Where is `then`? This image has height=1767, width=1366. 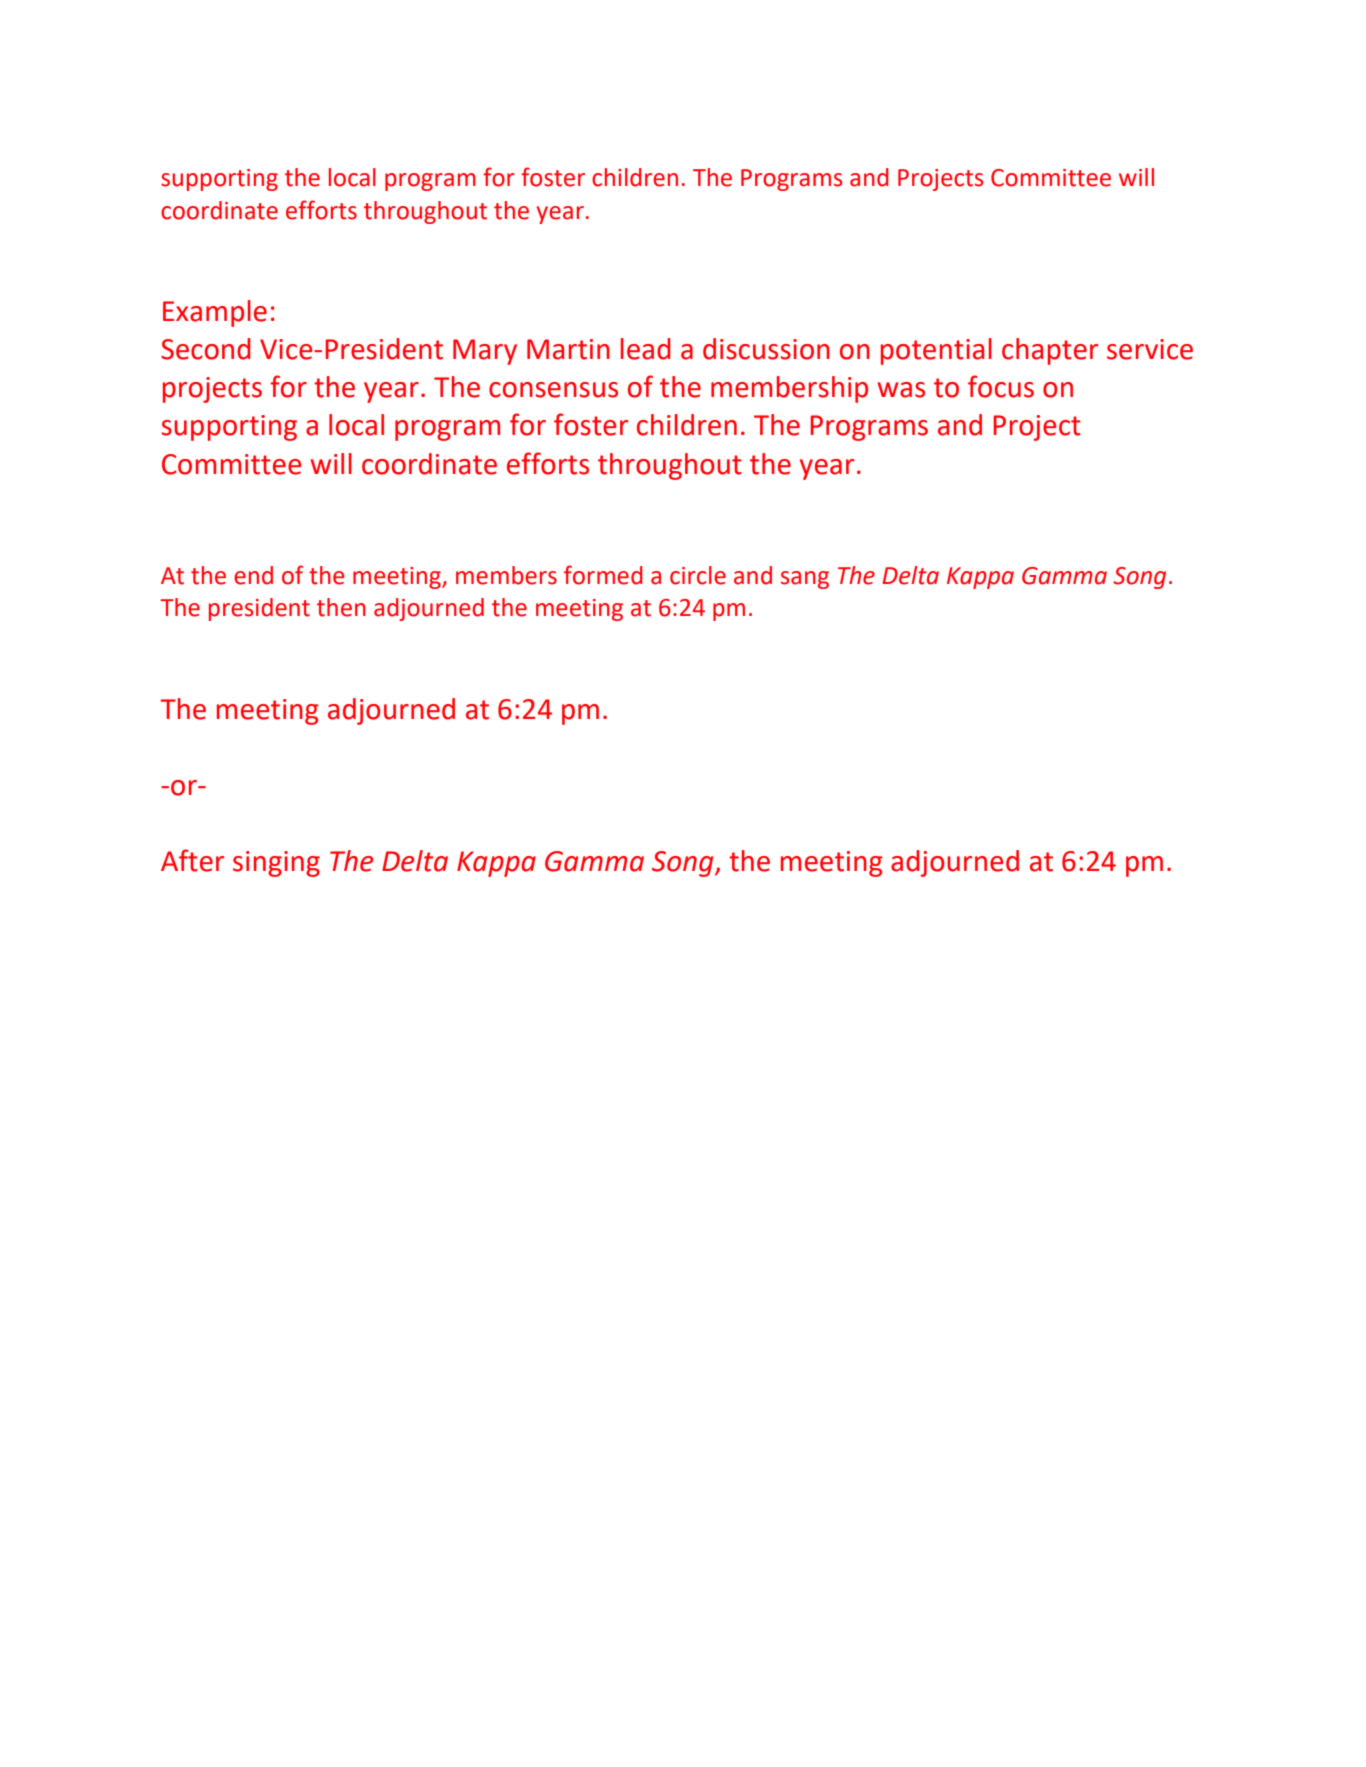
then is located at coordinates (341, 607).
